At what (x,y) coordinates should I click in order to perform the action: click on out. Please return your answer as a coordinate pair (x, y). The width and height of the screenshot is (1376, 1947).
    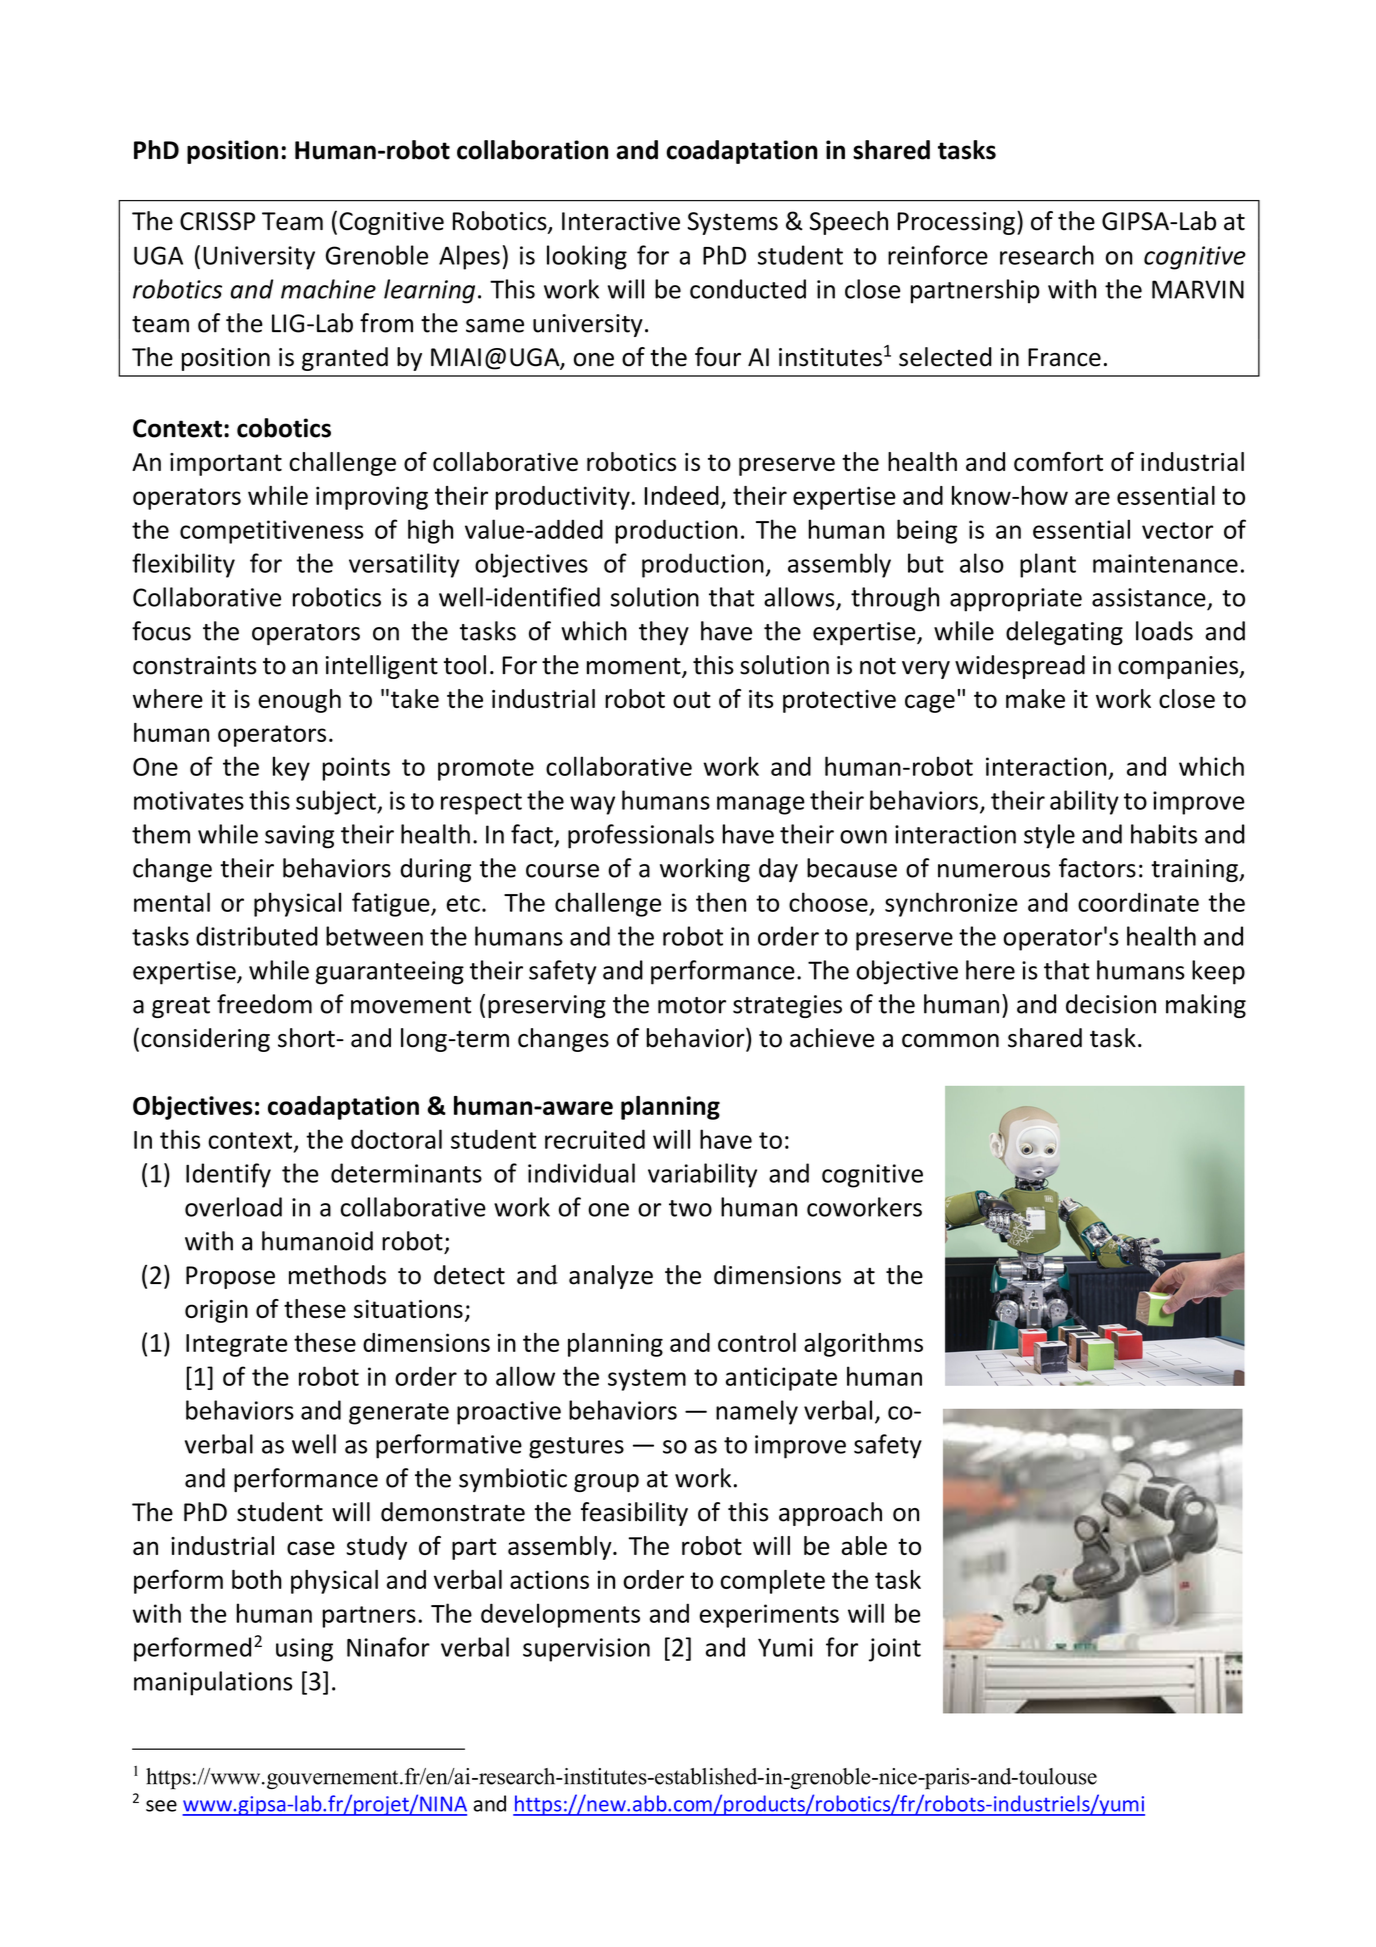
    Looking at the image, I should click on (692, 699).
